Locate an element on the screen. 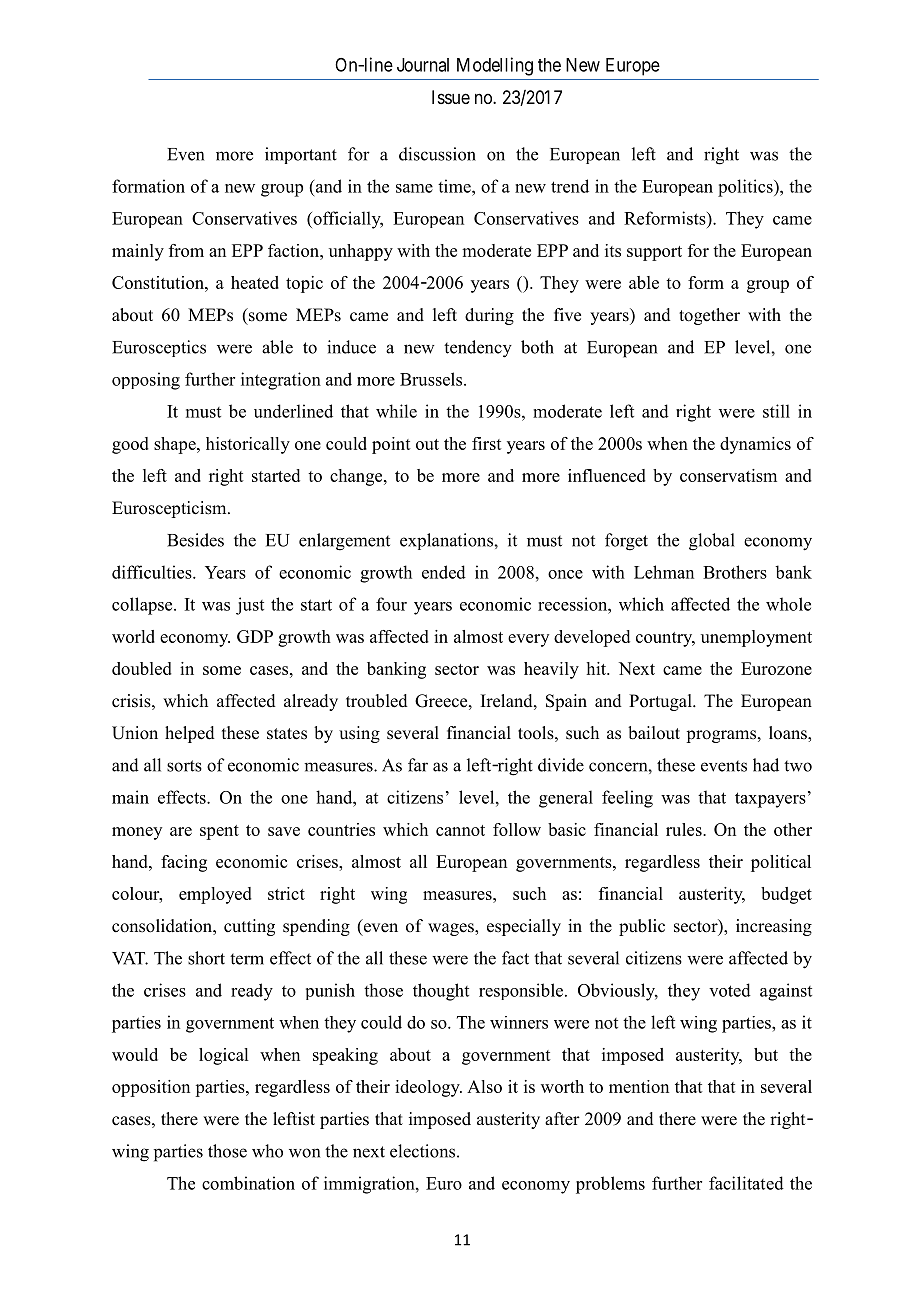 This screenshot has height=1308, width=924. just is located at coordinates (250, 606).
